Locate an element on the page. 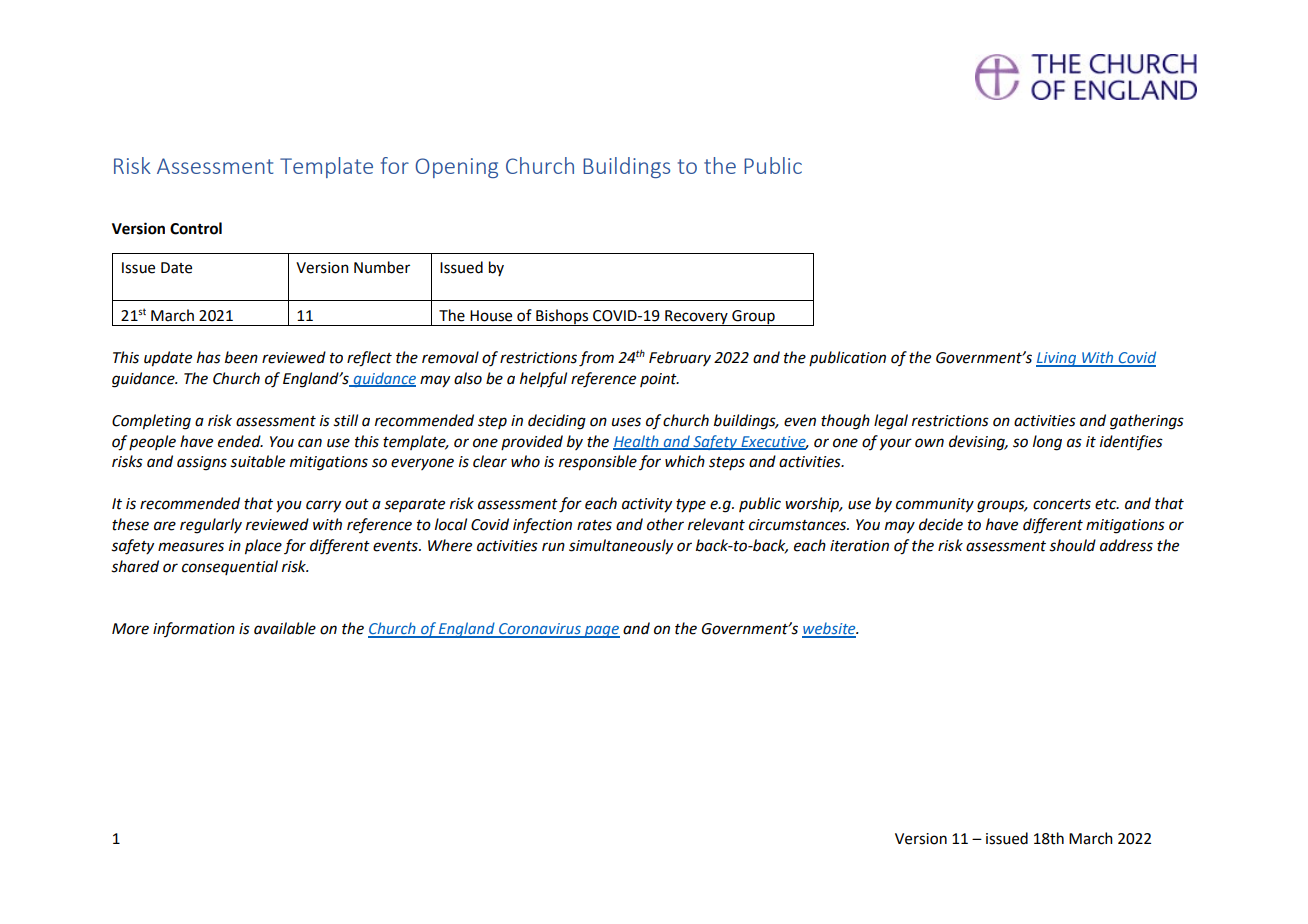  Control is located at coordinates (196, 228).
